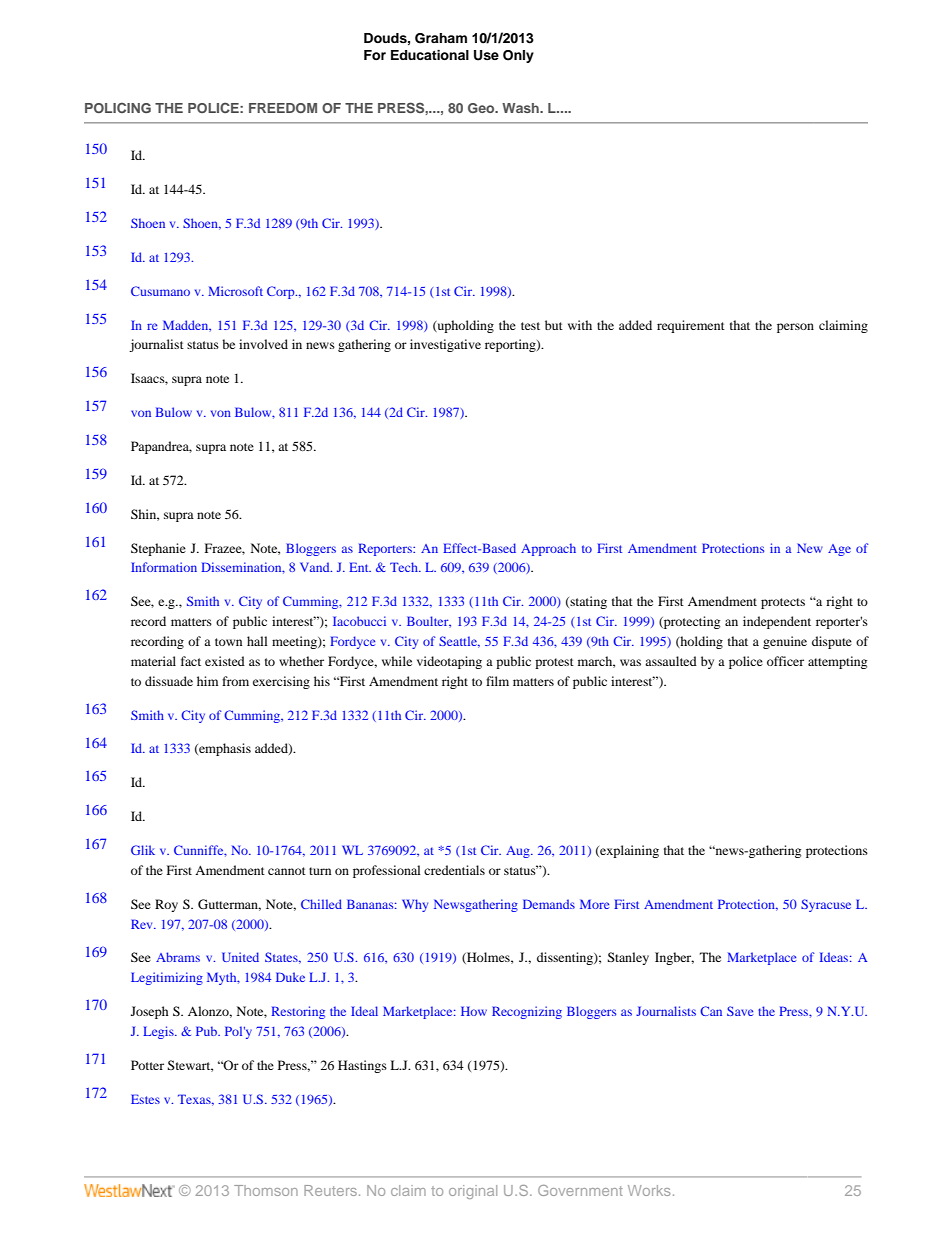 This page has width=952, height=1233. I want to click on credentials, so click(454, 870).
